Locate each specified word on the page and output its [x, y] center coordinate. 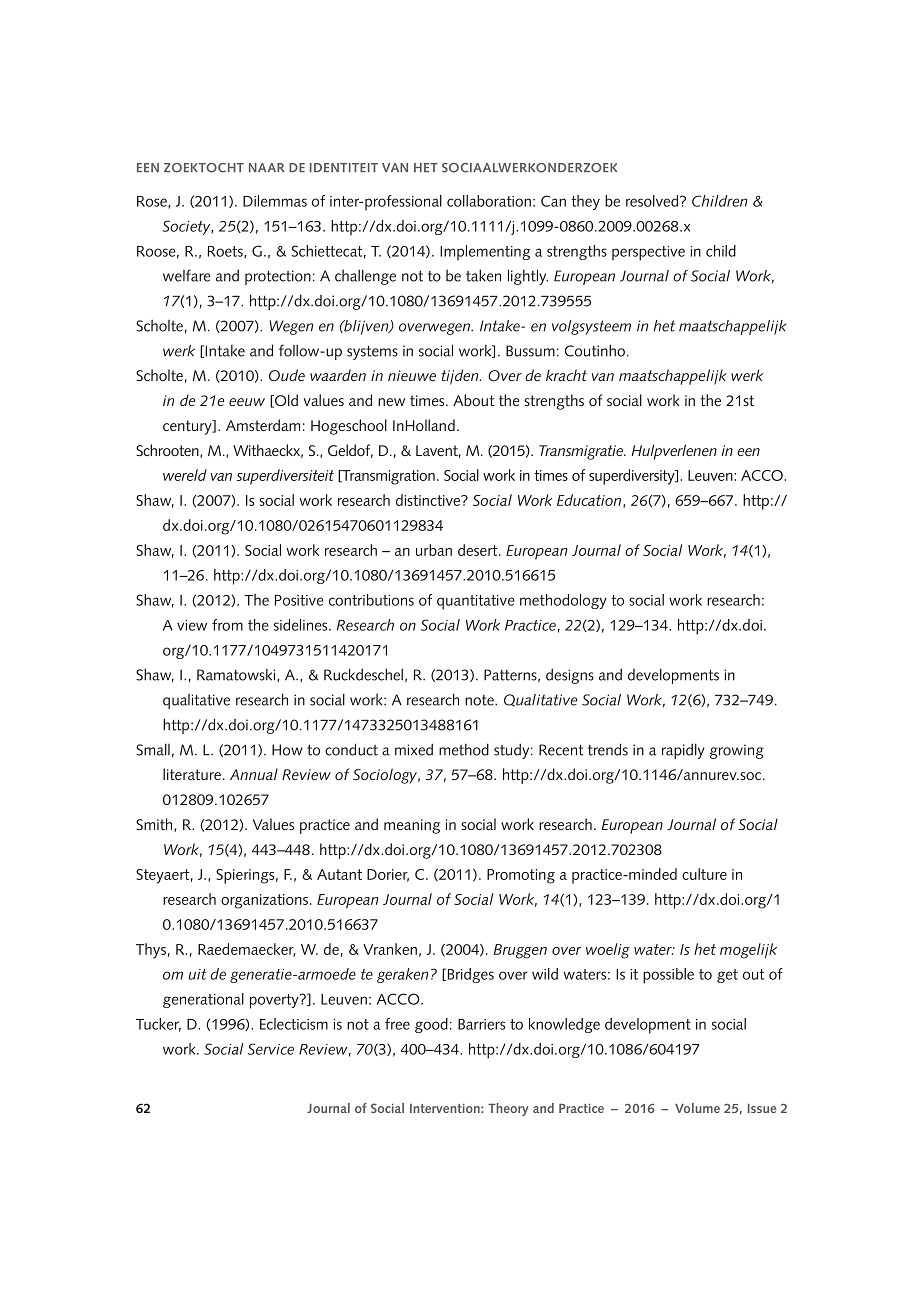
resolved [653, 201]
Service [271, 1049]
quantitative [476, 602]
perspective [648, 253]
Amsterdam [263, 425]
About [473, 400]
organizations [266, 901]
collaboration [489, 201]
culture [704, 874]
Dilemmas [275, 201]
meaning [412, 826]
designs [570, 676]
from [227, 625]
